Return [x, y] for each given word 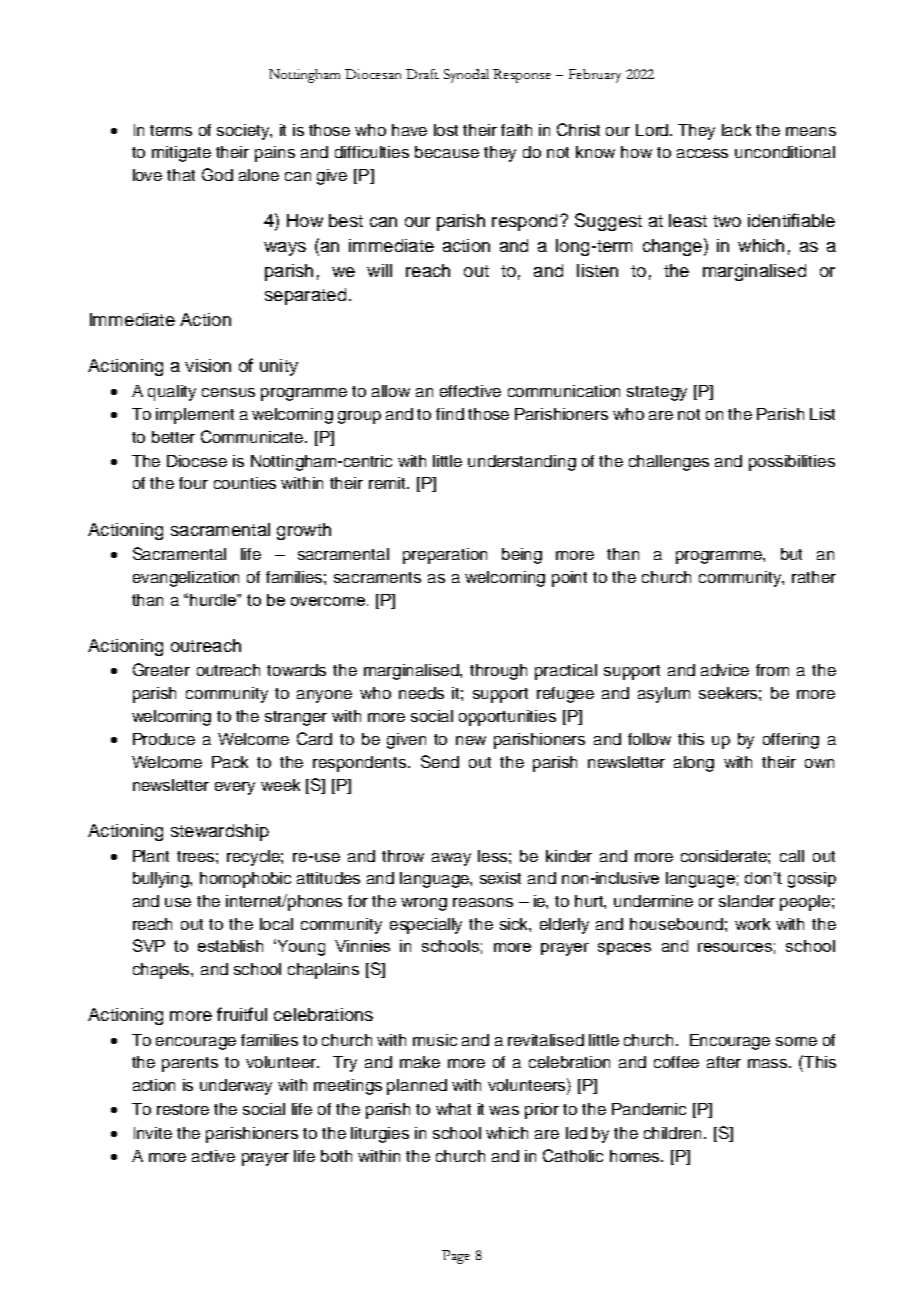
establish [230, 946]
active [213, 1156]
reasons [483, 902]
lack [736, 130]
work [752, 924]
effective [470, 391]
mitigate [181, 154]
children [674, 1133]
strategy [657, 393]
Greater [161, 669]
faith [516, 130]
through [498, 672]
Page [456, 1257]
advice [725, 670]
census [228, 392]
